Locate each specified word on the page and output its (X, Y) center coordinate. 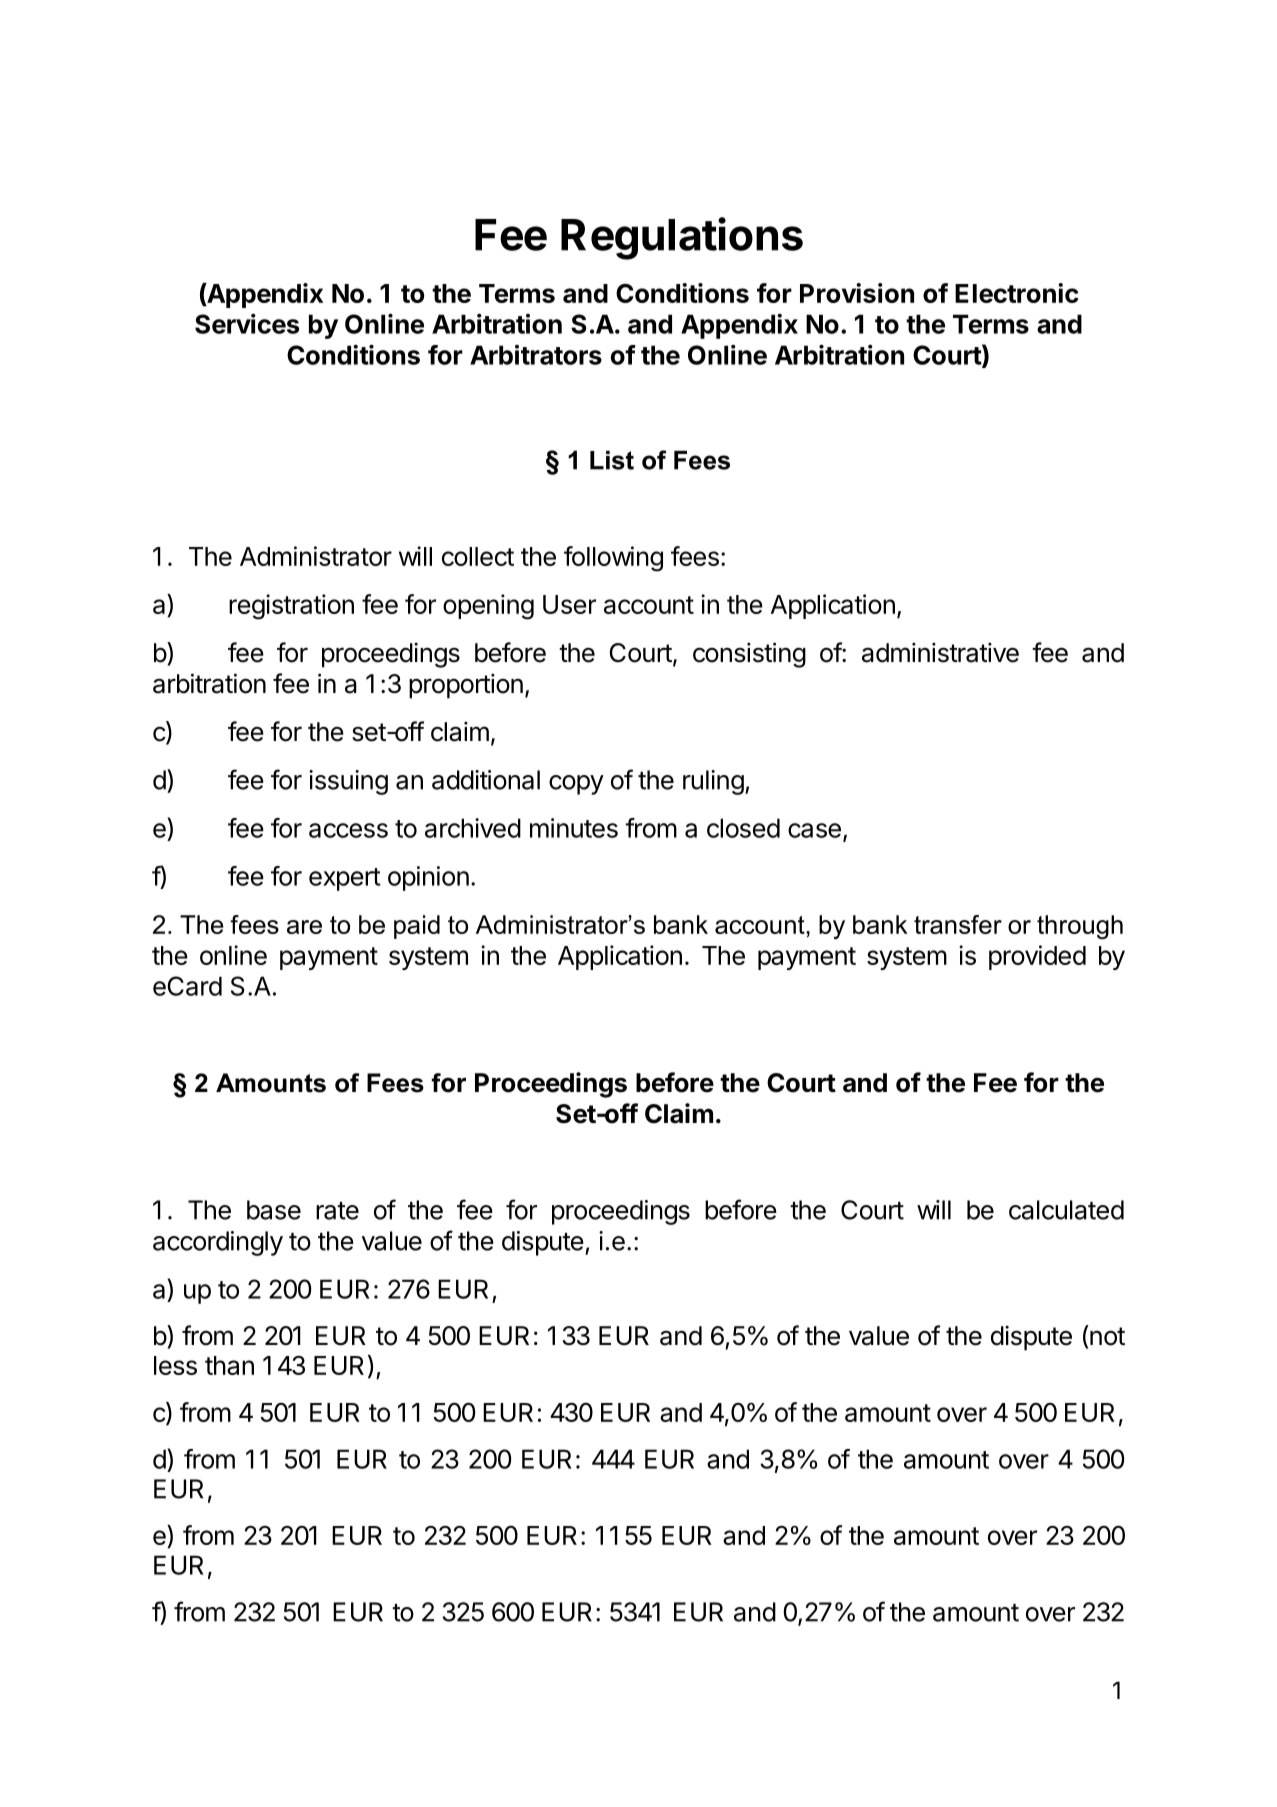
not (1106, 1335)
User (569, 604)
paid (417, 927)
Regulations (682, 238)
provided (1037, 957)
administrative (940, 653)
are (304, 927)
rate (337, 1211)
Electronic (1017, 293)
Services (247, 323)
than (229, 1365)
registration (291, 607)
